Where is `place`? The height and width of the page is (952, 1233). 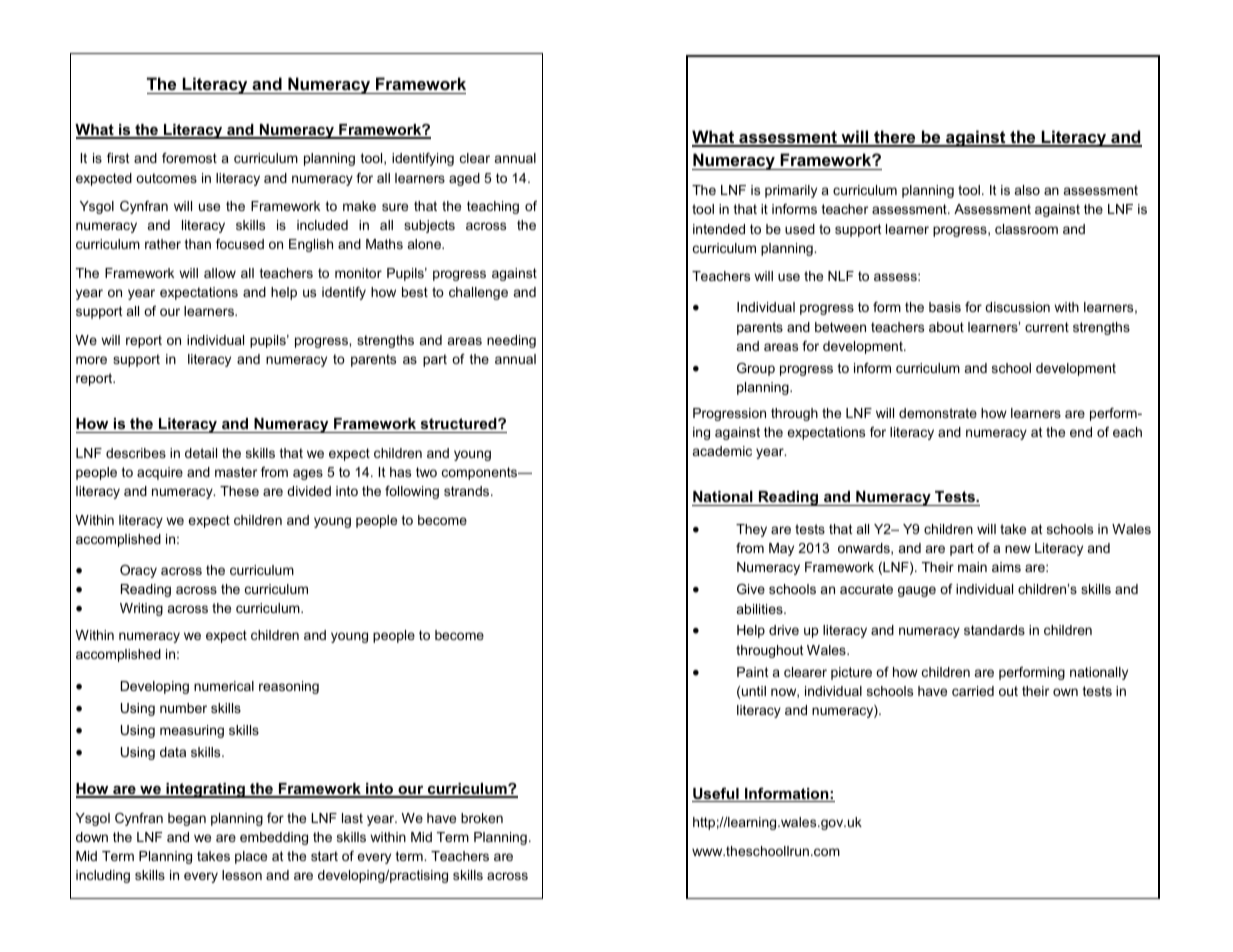
place is located at coordinates (251, 857).
